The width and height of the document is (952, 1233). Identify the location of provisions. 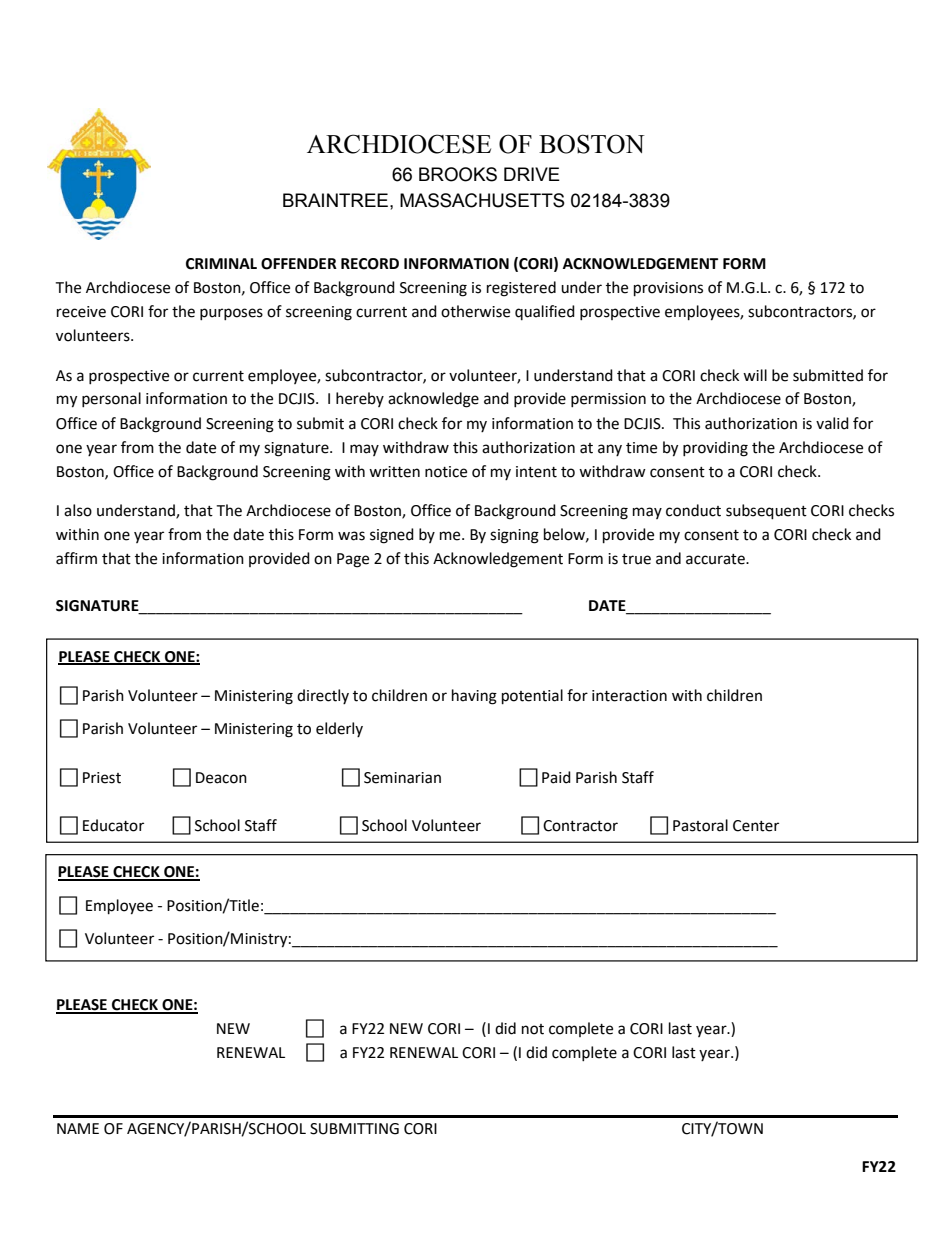
(668, 289).
